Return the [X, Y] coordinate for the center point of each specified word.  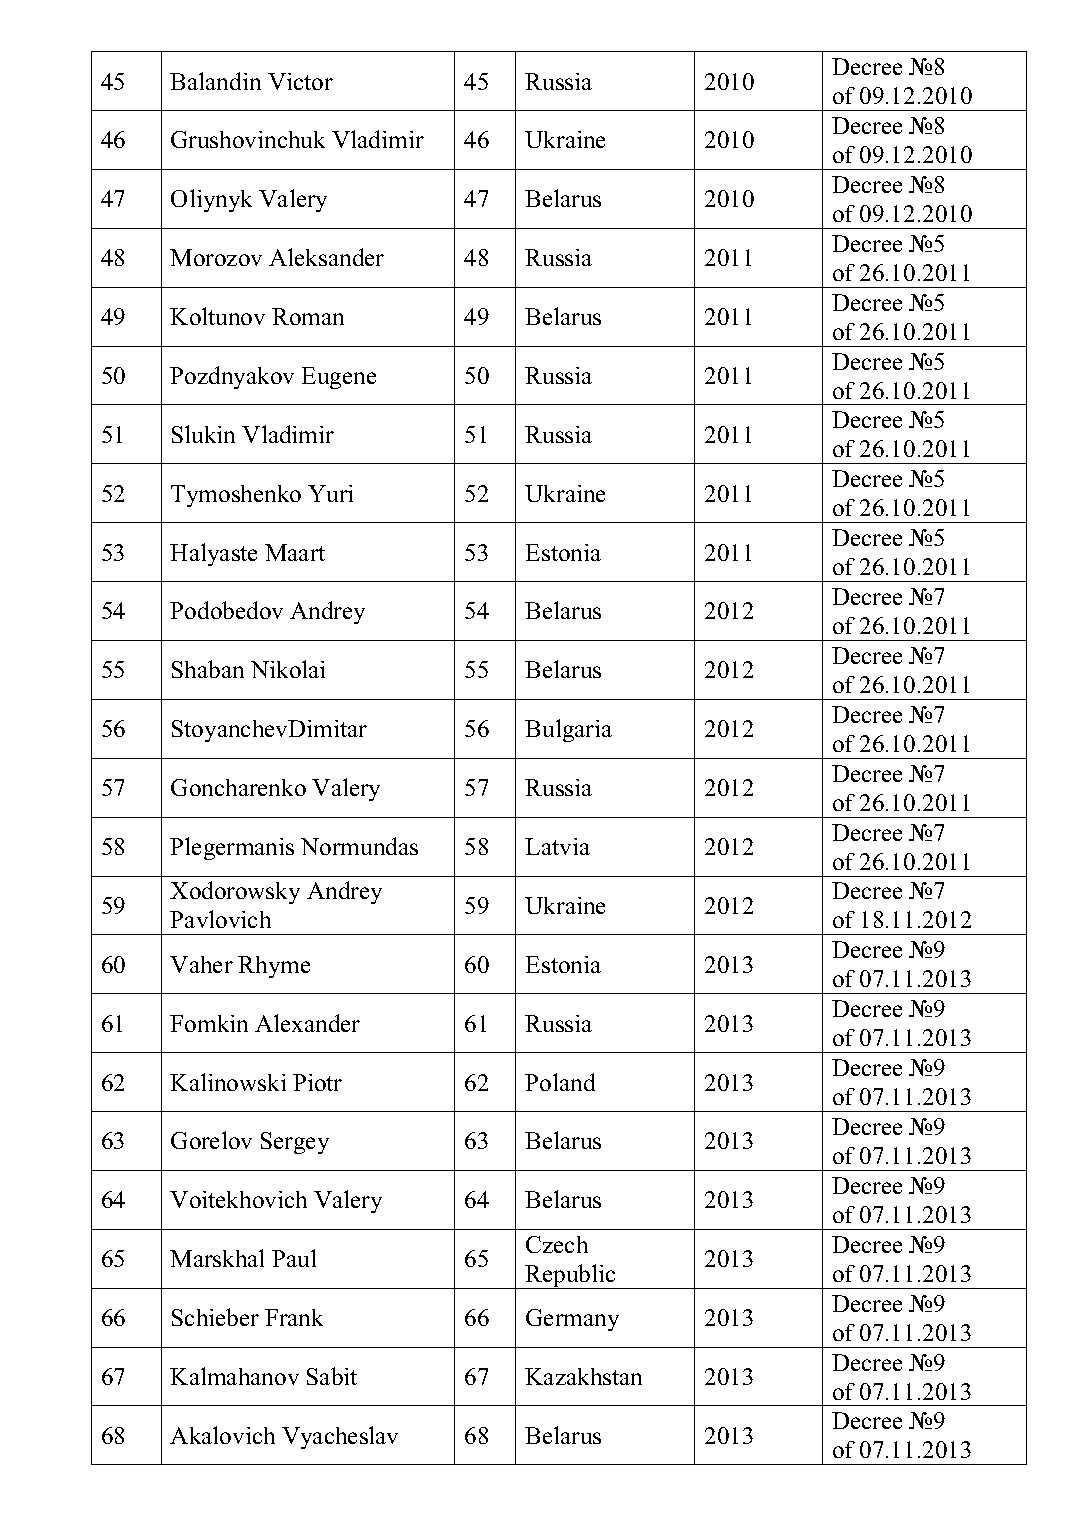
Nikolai [288, 669]
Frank [294, 1317]
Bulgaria [568, 730]
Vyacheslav [340, 1437]
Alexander [307, 1023]
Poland [560, 1082]
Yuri [330, 493]
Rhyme [274, 967]
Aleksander [326, 257]
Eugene [339, 378]
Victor [300, 81]
